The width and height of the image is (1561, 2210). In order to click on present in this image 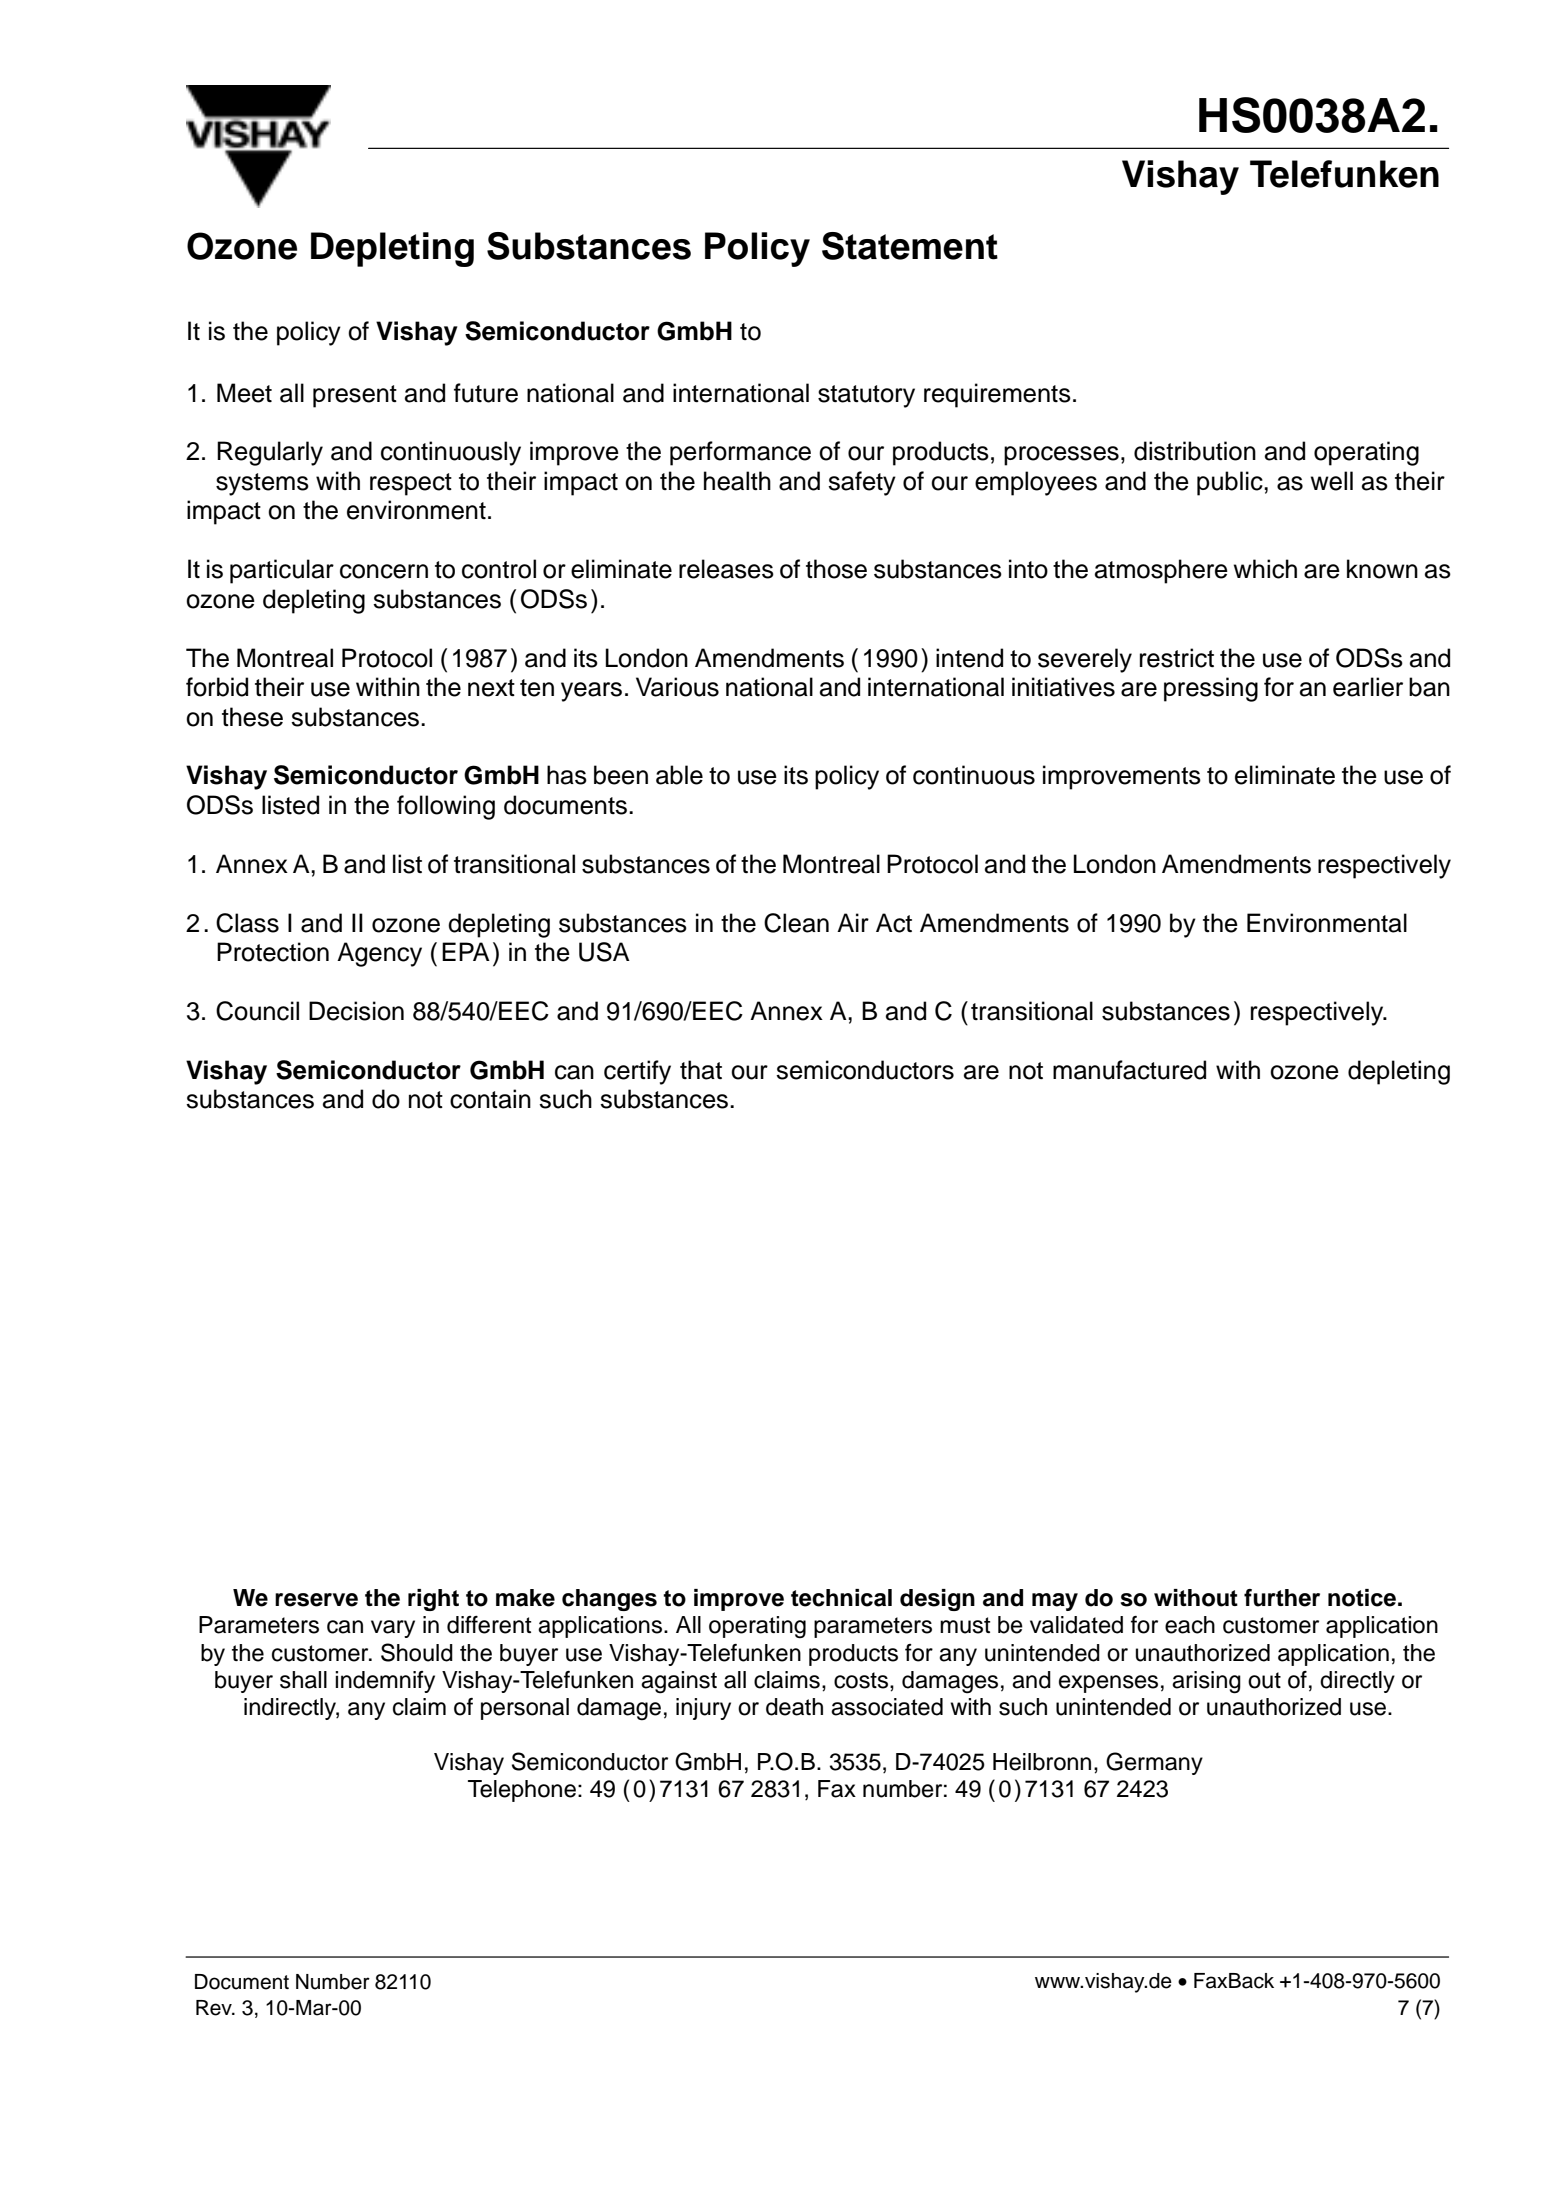, I will do `click(355, 396)`.
